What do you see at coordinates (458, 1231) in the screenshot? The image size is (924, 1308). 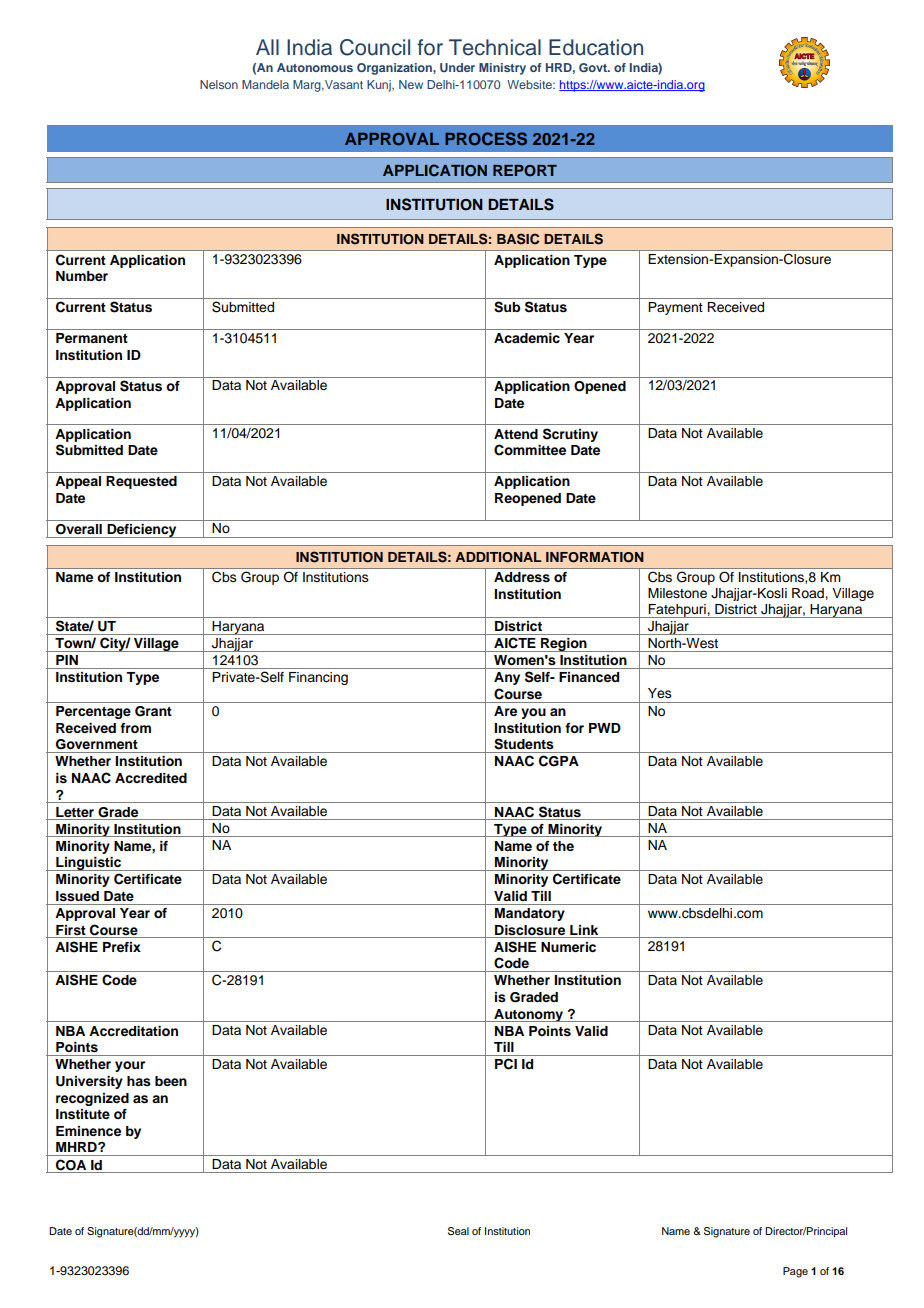 I see `Seal` at bounding box center [458, 1231].
